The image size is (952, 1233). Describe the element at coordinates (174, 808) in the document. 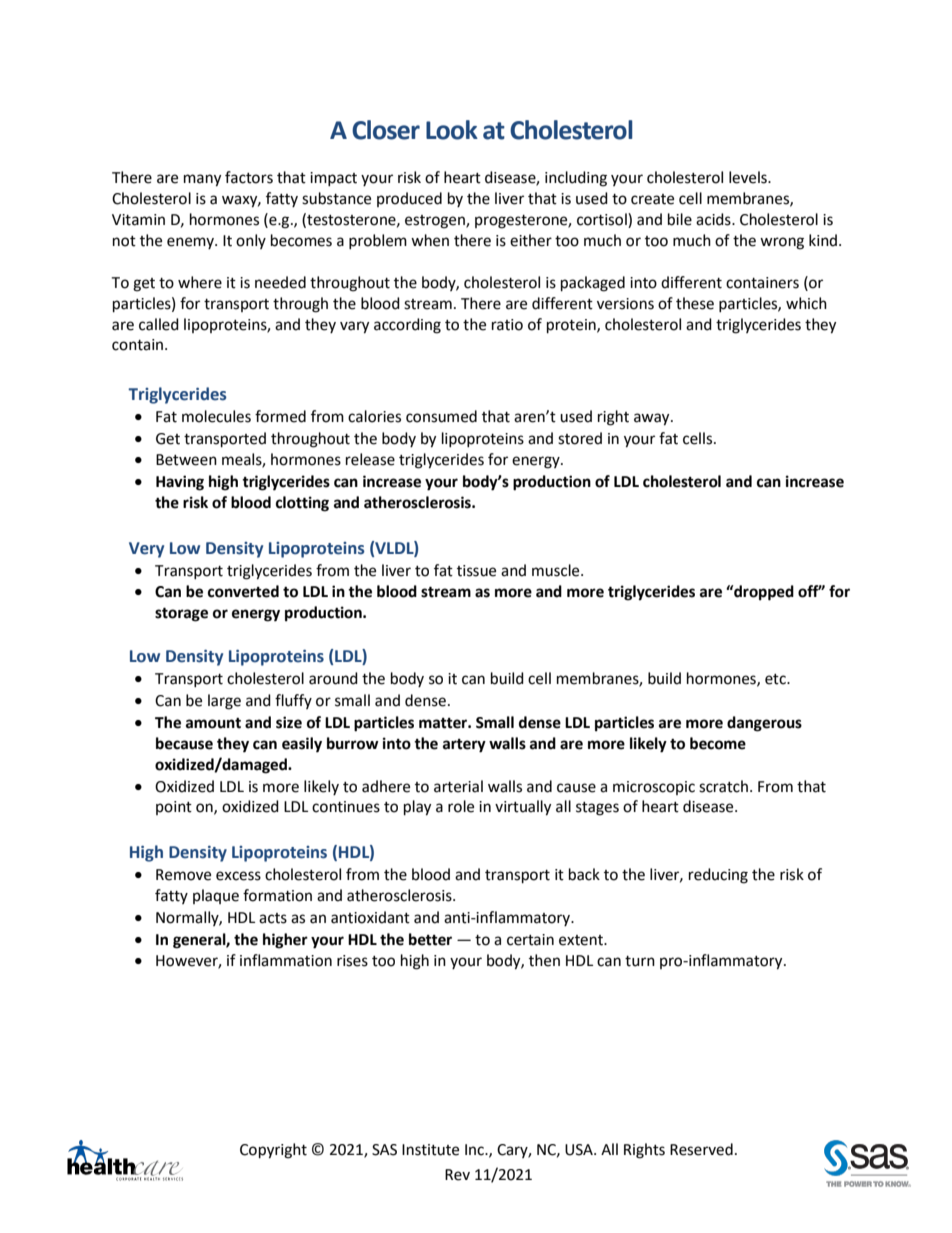

I see `point` at that location.
